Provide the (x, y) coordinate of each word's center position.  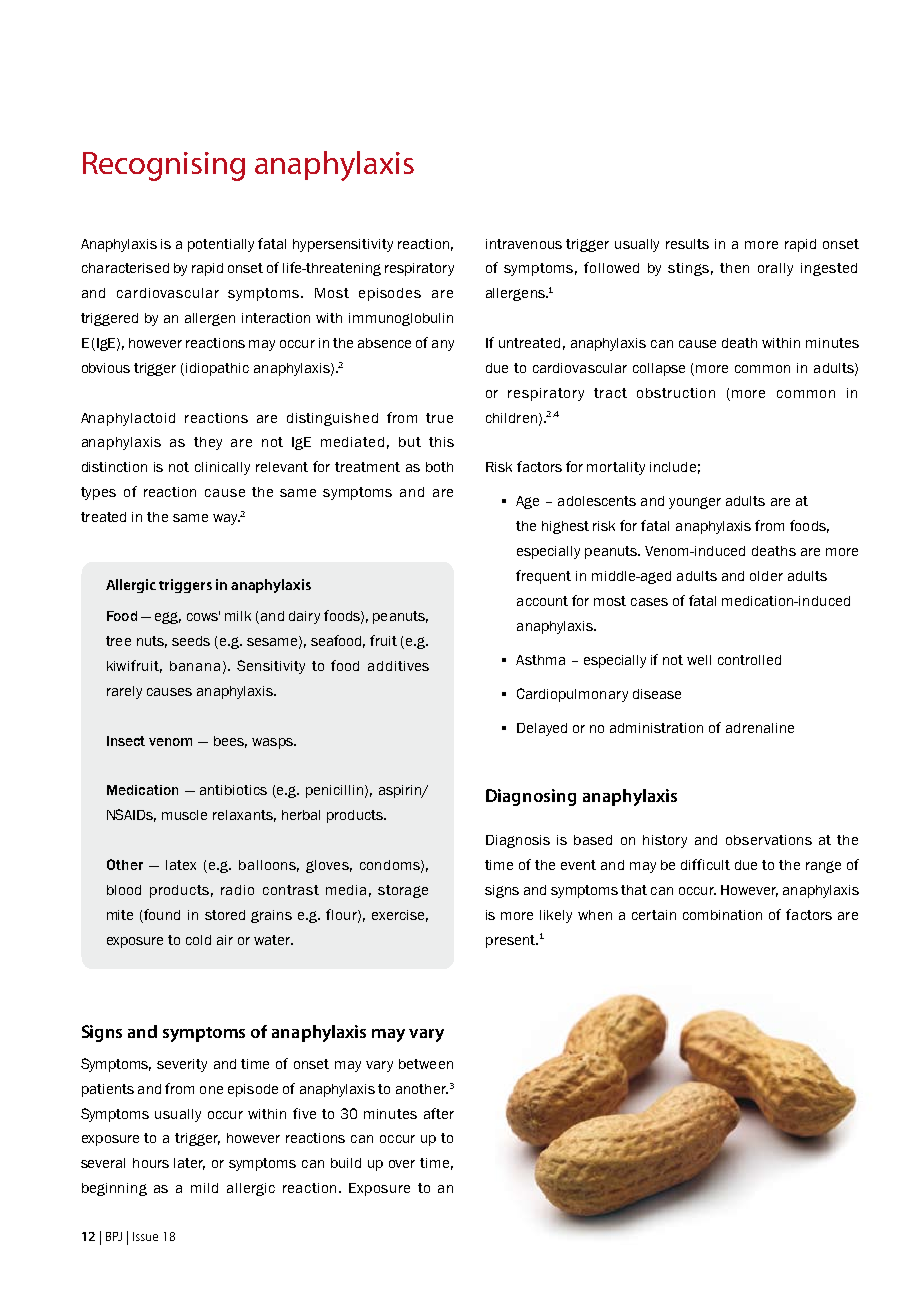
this (441, 442)
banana (195, 666)
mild (204, 1188)
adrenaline (760, 728)
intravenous (524, 244)
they (208, 443)
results (687, 244)
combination (722, 915)
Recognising (164, 166)
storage (403, 891)
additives (398, 666)
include (673, 467)
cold (198, 940)
